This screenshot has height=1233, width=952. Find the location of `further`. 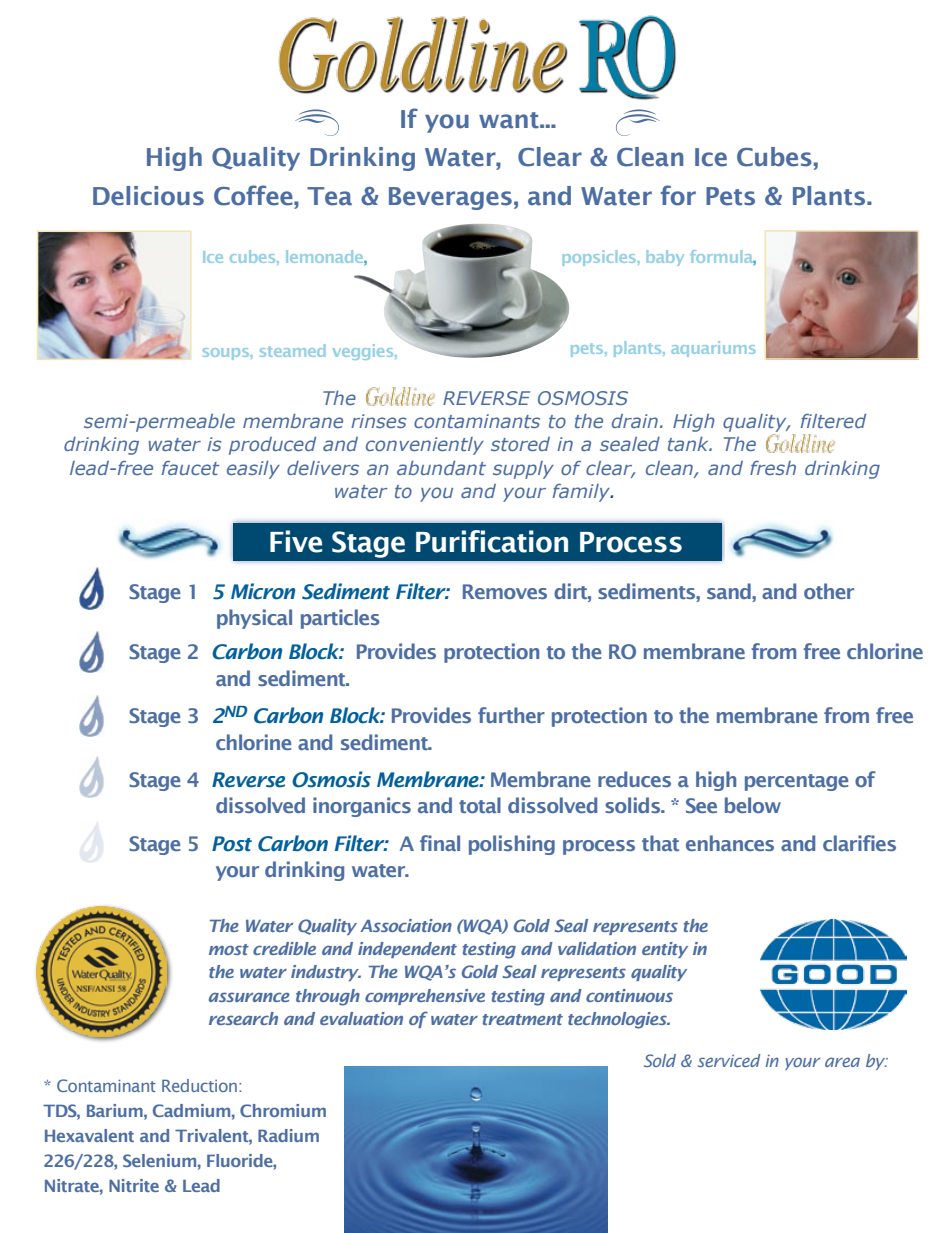

further is located at coordinates (511, 715).
